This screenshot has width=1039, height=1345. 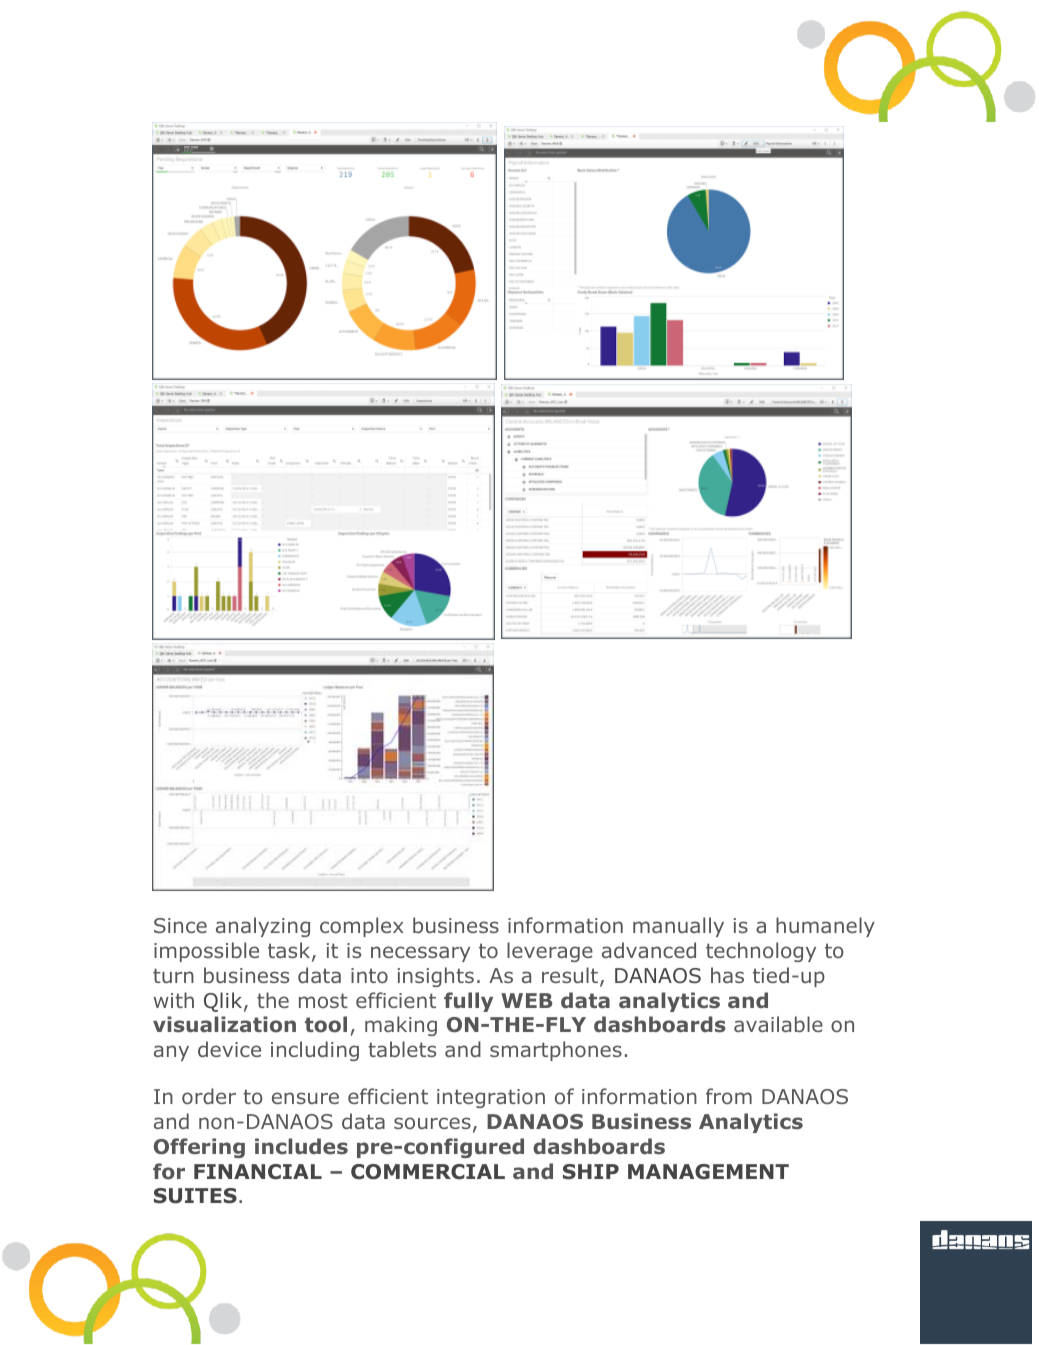 What do you see at coordinates (224, 1024) in the screenshot?
I see `visualization` at bounding box center [224, 1024].
